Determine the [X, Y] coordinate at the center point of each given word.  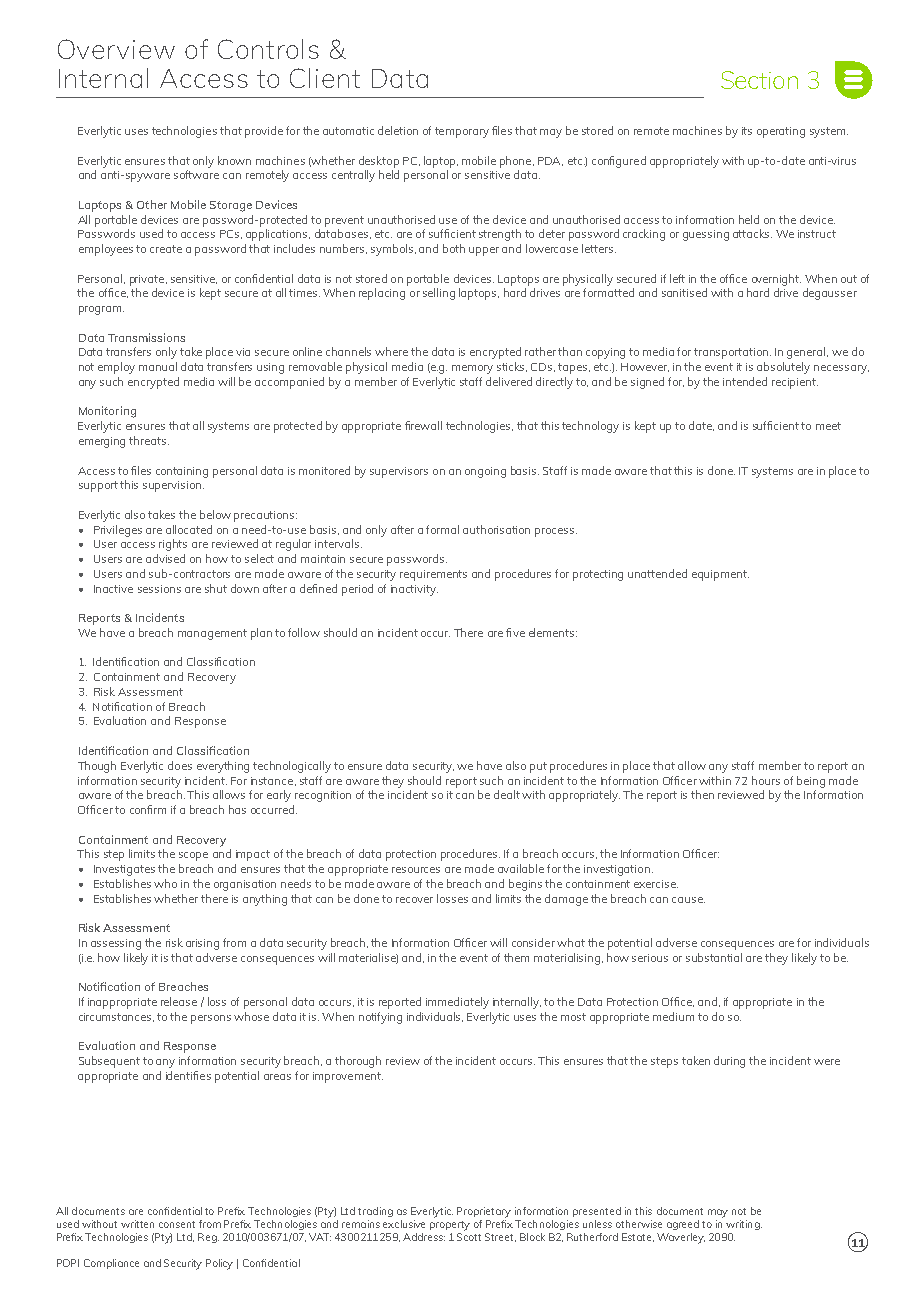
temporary [462, 132]
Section [759, 80]
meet [828, 426]
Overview [116, 49]
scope [193, 856]
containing [182, 472]
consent [177, 1224]
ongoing [485, 472]
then [702, 794]
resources [416, 870]
